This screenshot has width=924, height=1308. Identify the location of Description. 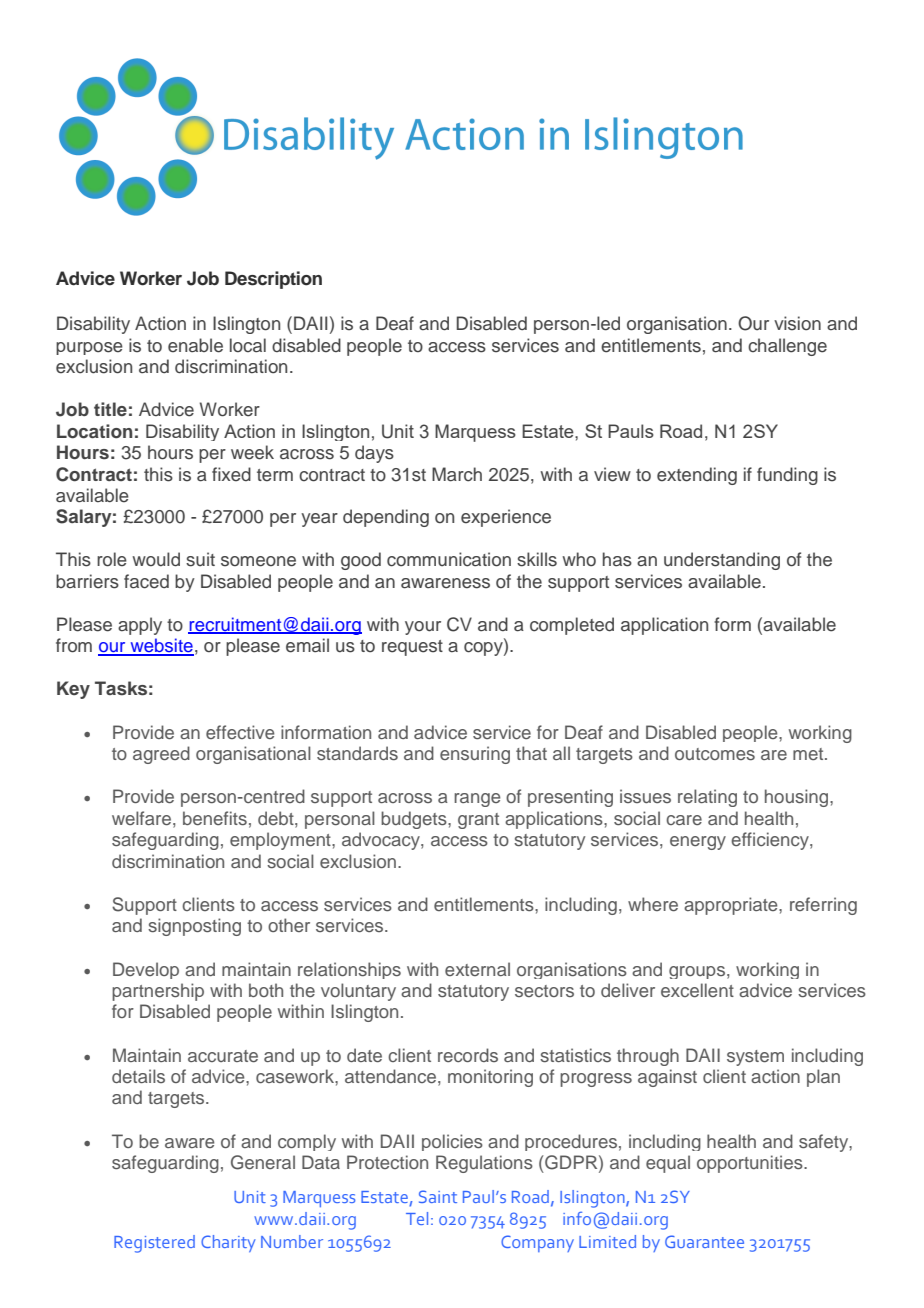
(273, 280).
